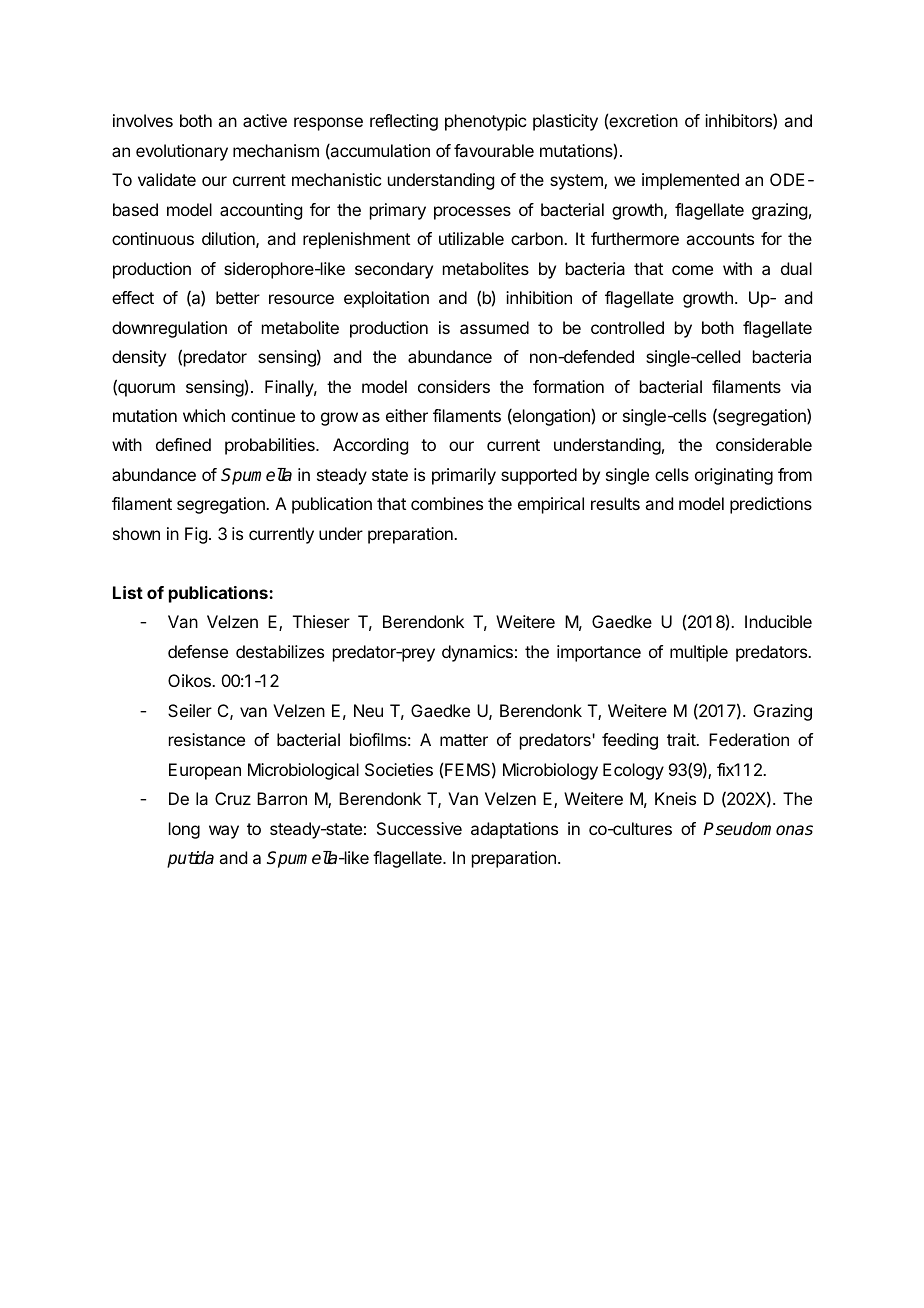 Image resolution: width=924 pixels, height=1308 pixels. What do you see at coordinates (182, 152) in the document?
I see `evolutionary` at bounding box center [182, 152].
